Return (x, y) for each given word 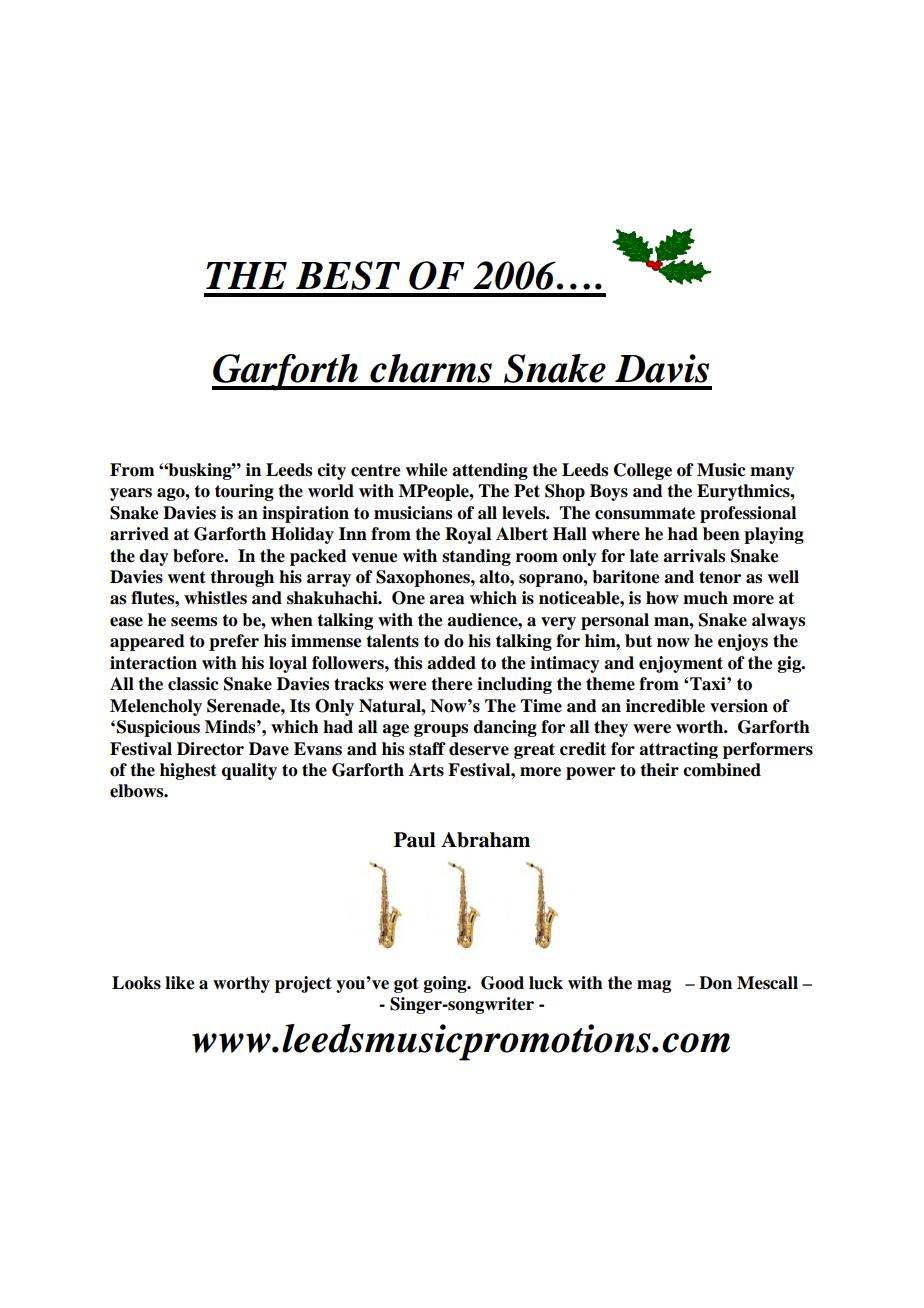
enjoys (743, 642)
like (180, 983)
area (447, 600)
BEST (348, 275)
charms (431, 368)
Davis (662, 368)
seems (194, 622)
